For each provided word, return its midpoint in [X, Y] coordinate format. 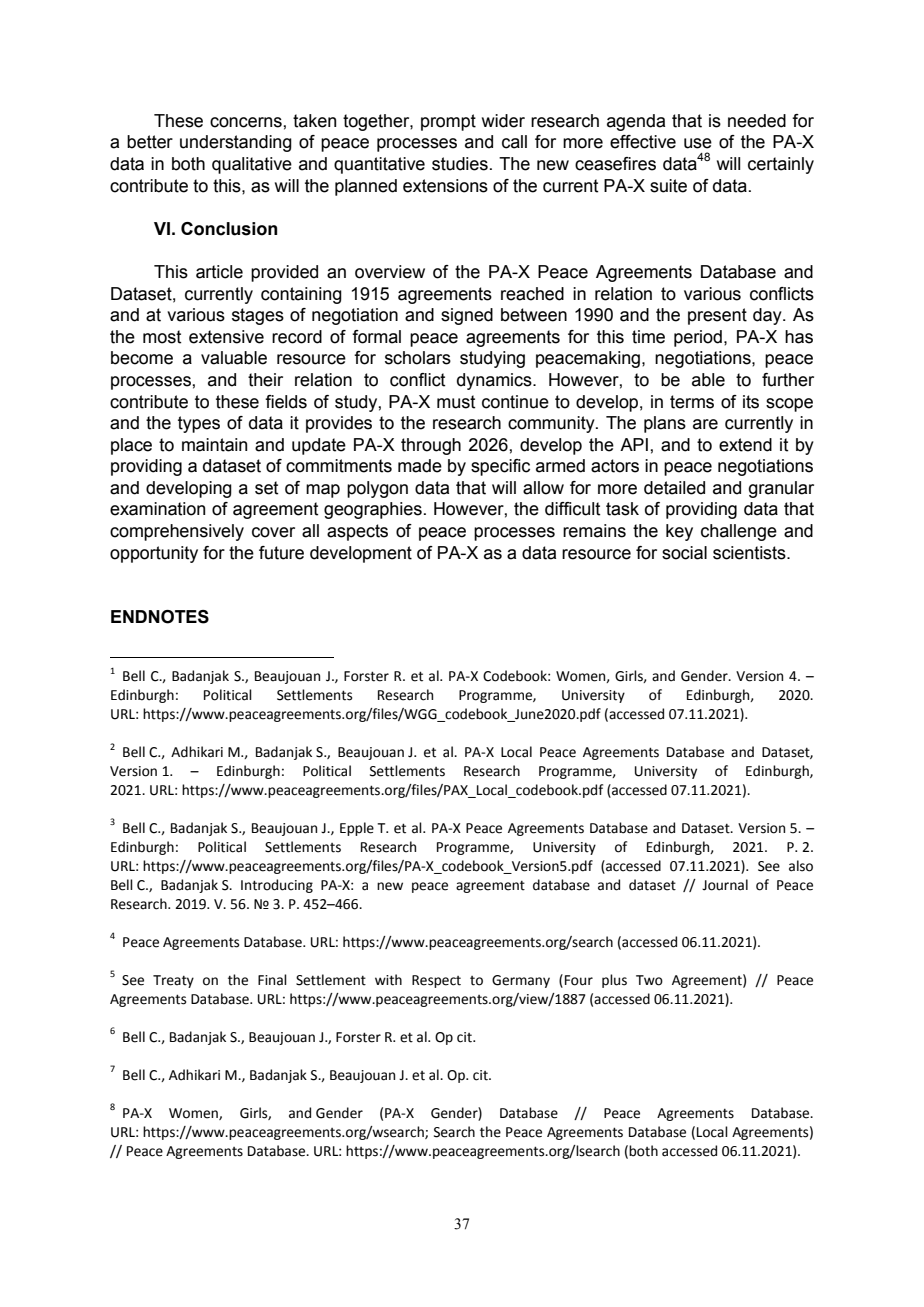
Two [649, 980]
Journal [725, 885]
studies [460, 164]
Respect [436, 981]
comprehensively [177, 532]
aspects [357, 532]
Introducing [277, 886]
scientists [750, 553]
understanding [236, 143]
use [698, 143]
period [698, 338]
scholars [418, 358]
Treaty [173, 981]
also [801, 866]
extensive [226, 337]
